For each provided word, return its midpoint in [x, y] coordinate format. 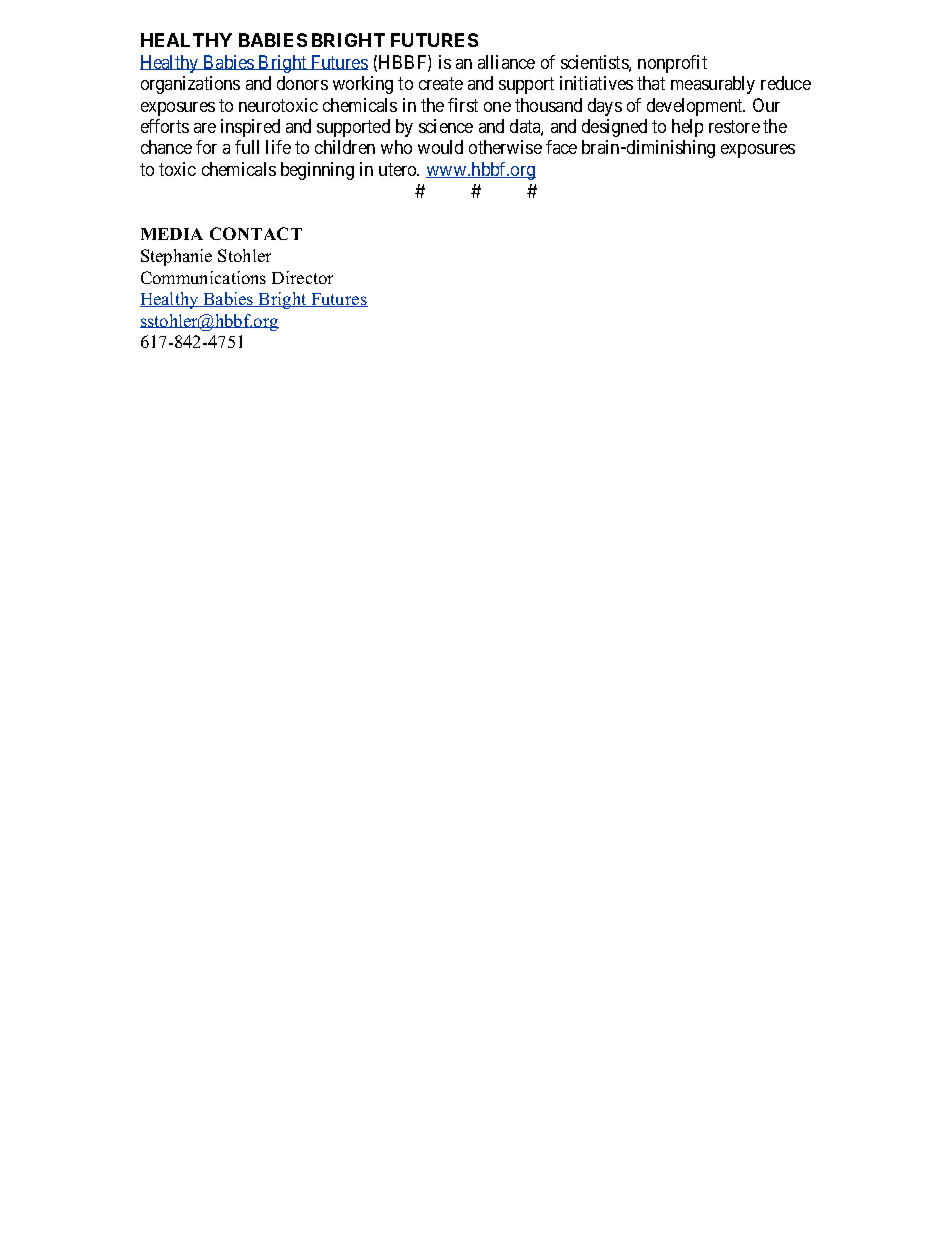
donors [302, 83]
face [561, 147]
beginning [317, 171]
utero [399, 169]
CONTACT [256, 233]
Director [302, 277]
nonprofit [672, 64]
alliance [506, 62]
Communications [203, 277]
